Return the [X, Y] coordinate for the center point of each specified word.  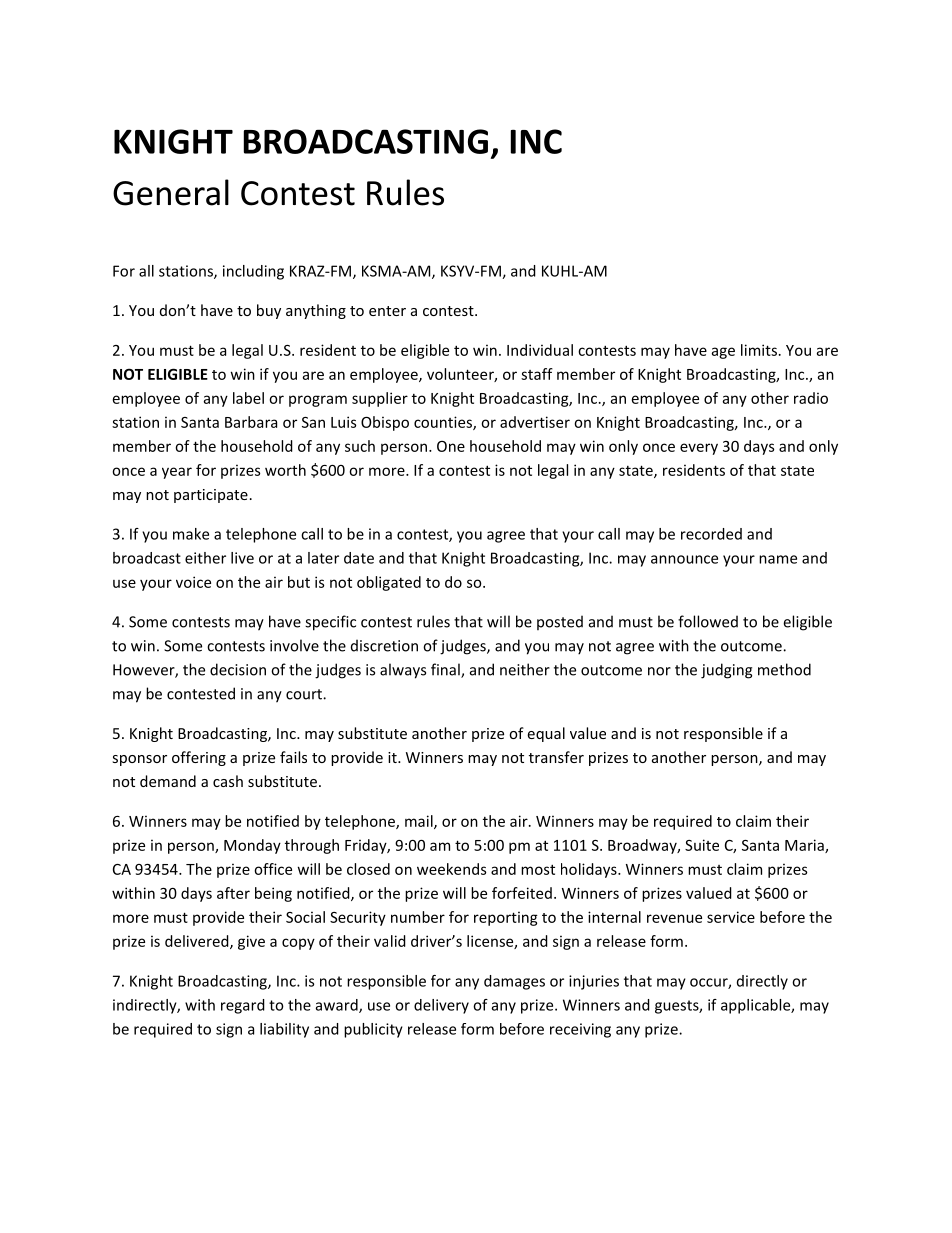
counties [444, 423]
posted [560, 622]
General [171, 192]
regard [243, 1006]
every [699, 449]
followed [708, 621]
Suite [702, 845]
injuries [594, 982]
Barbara [251, 422]
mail [420, 822]
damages [514, 982]
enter [387, 311]
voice [193, 582]
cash [228, 781]
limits [759, 350]
